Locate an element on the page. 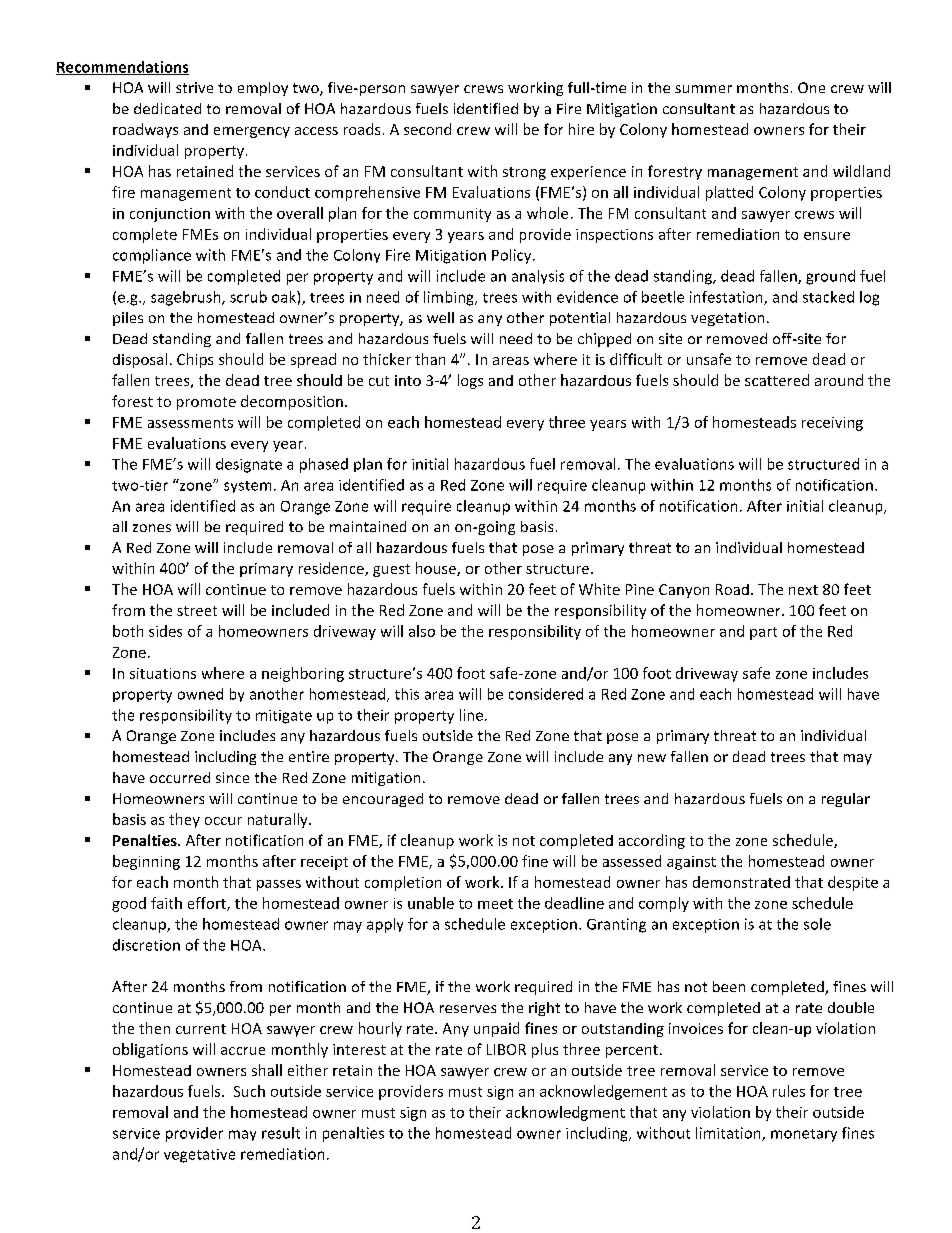 The height and width of the page is (1233, 952). limitation is located at coordinates (729, 1134).
